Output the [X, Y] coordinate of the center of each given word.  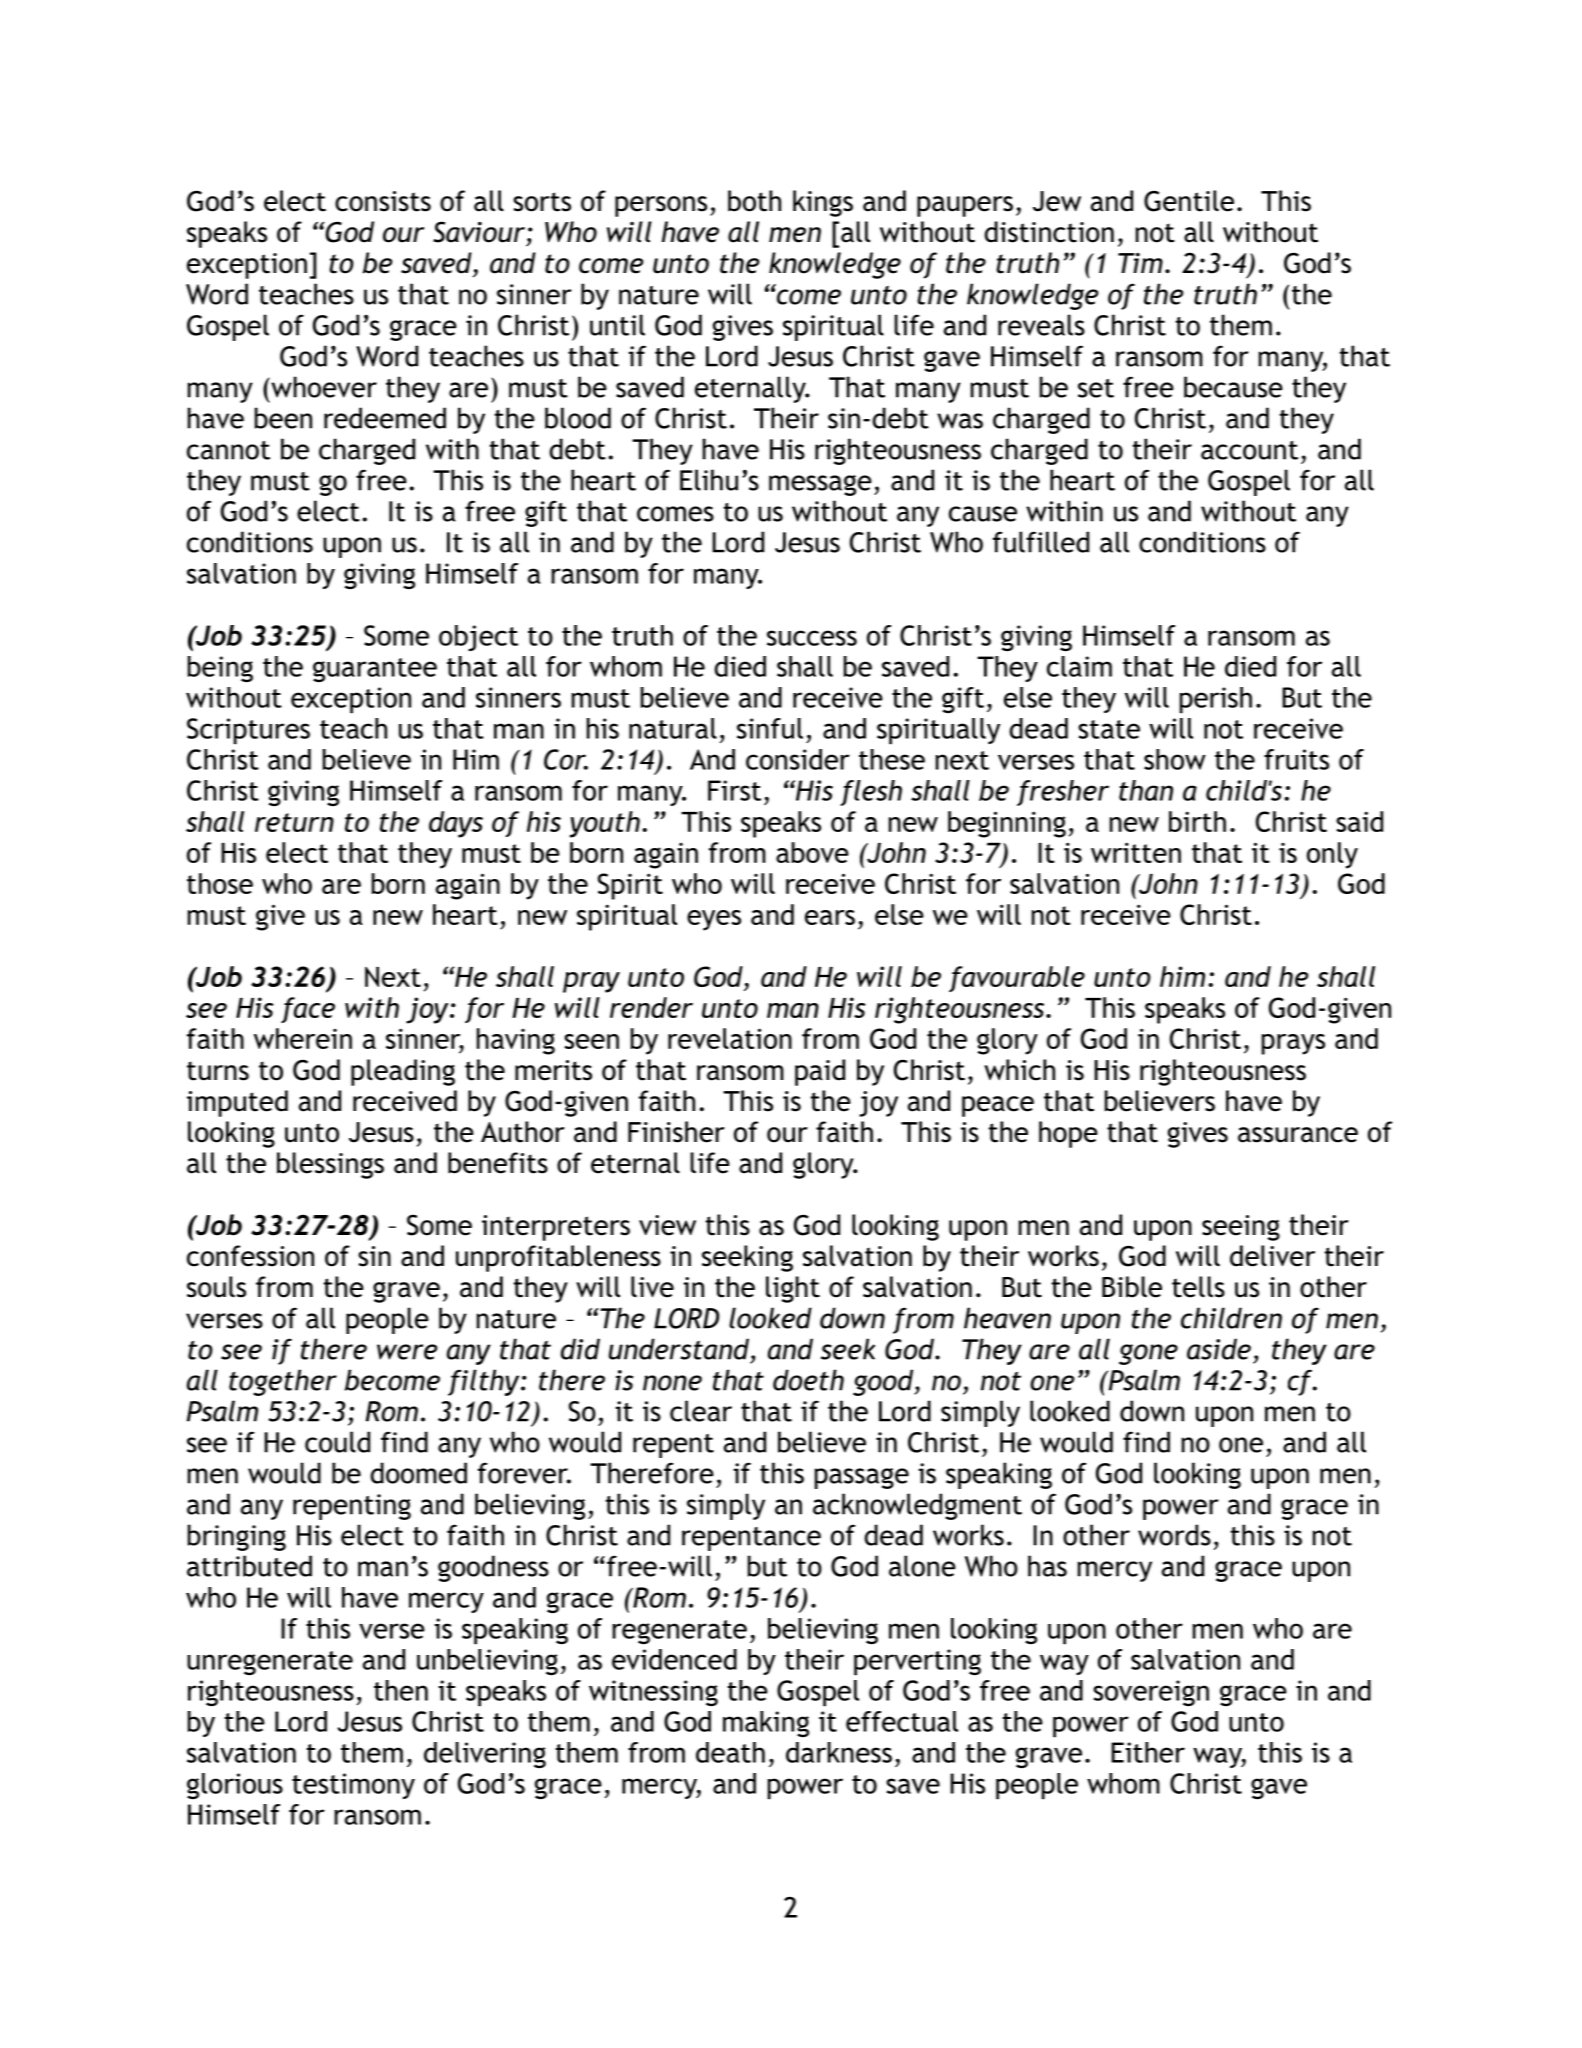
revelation [730, 1038]
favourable [1017, 979]
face [308, 1010]
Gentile [1189, 201]
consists [383, 201]
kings [823, 203]
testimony [353, 1786]
